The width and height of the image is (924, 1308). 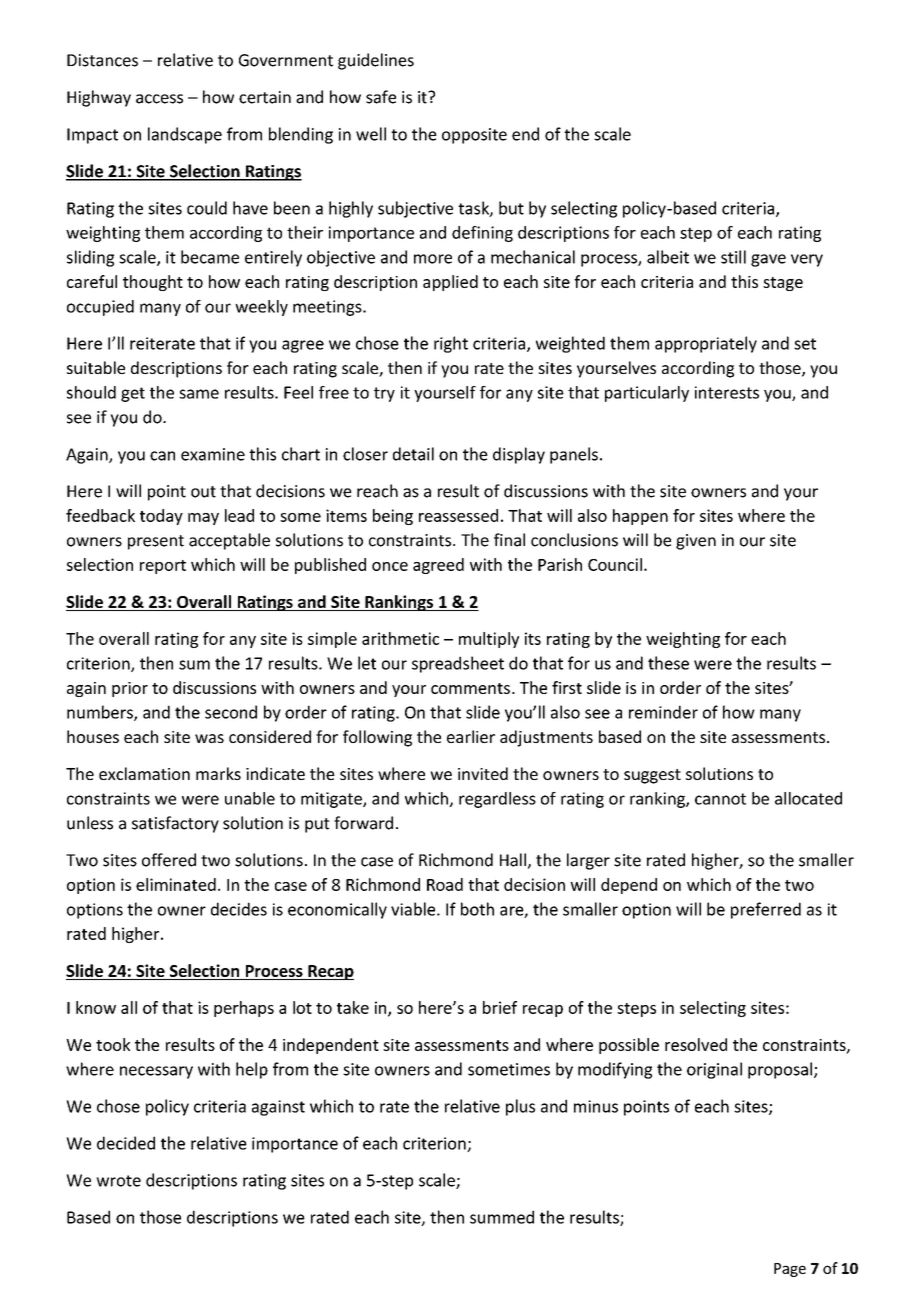 What do you see at coordinates (159, 99) in the image?
I see `access` at bounding box center [159, 99].
